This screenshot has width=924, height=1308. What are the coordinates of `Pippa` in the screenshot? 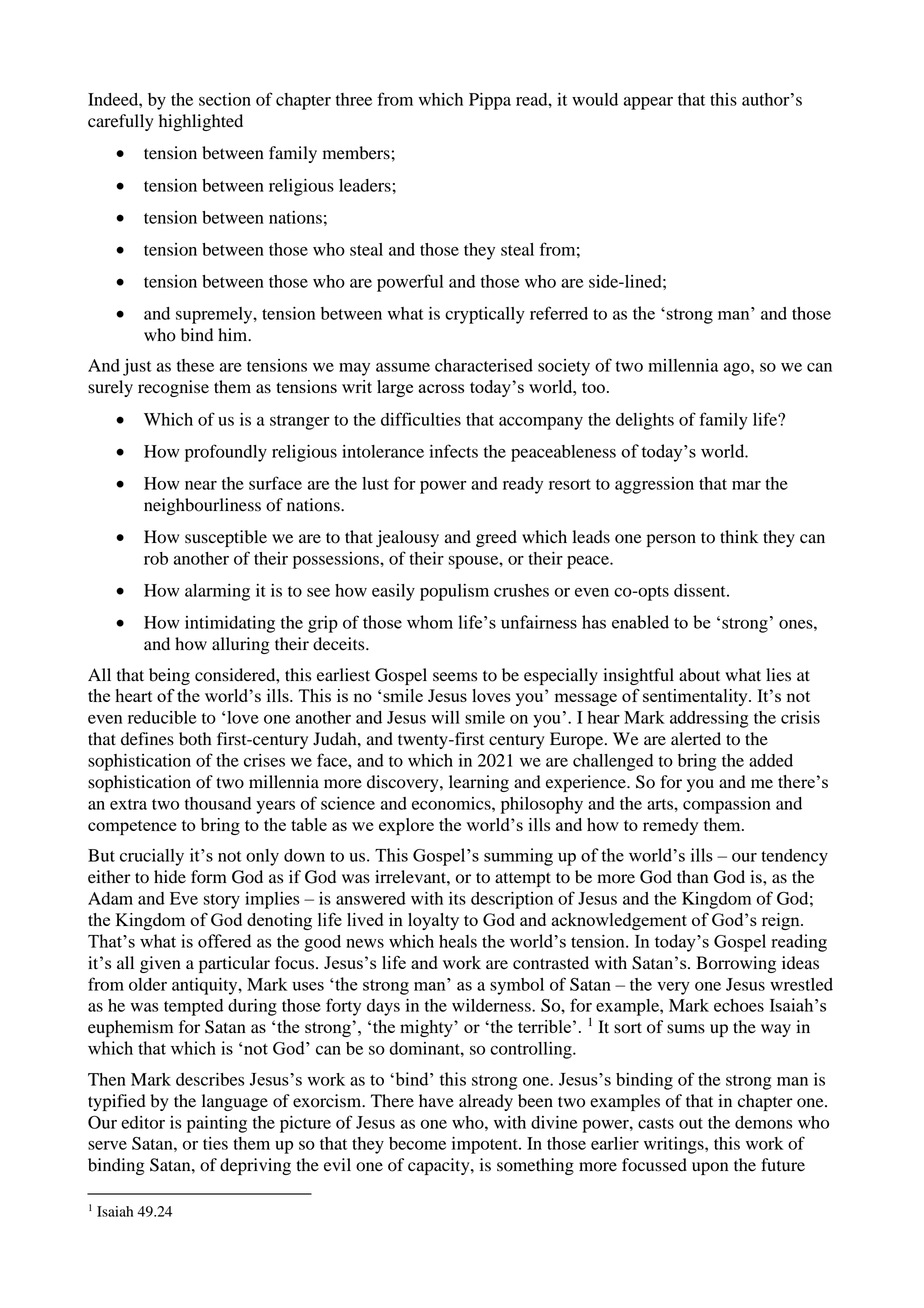 It's located at (490, 101).
